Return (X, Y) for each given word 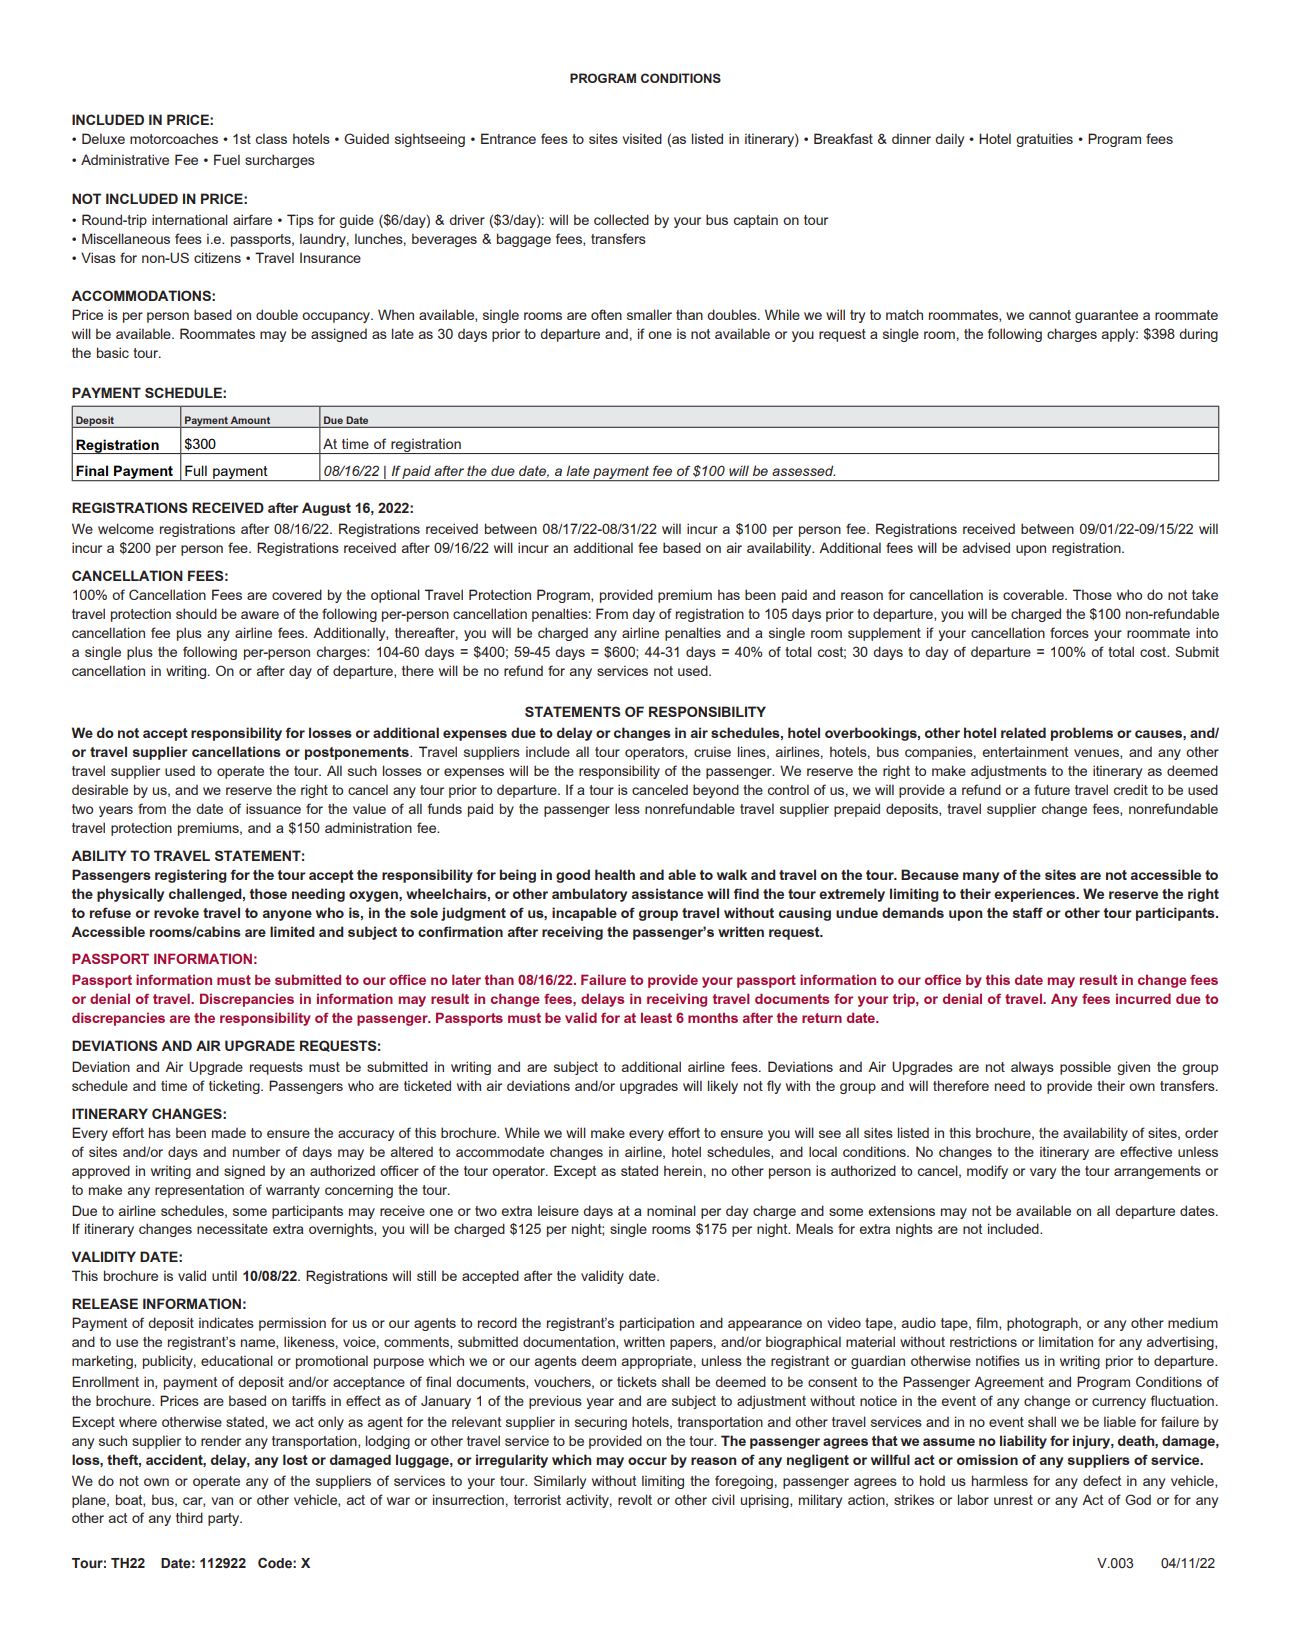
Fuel (227, 159)
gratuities (1044, 140)
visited (642, 138)
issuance (273, 808)
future (1052, 789)
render (221, 1441)
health (615, 874)
